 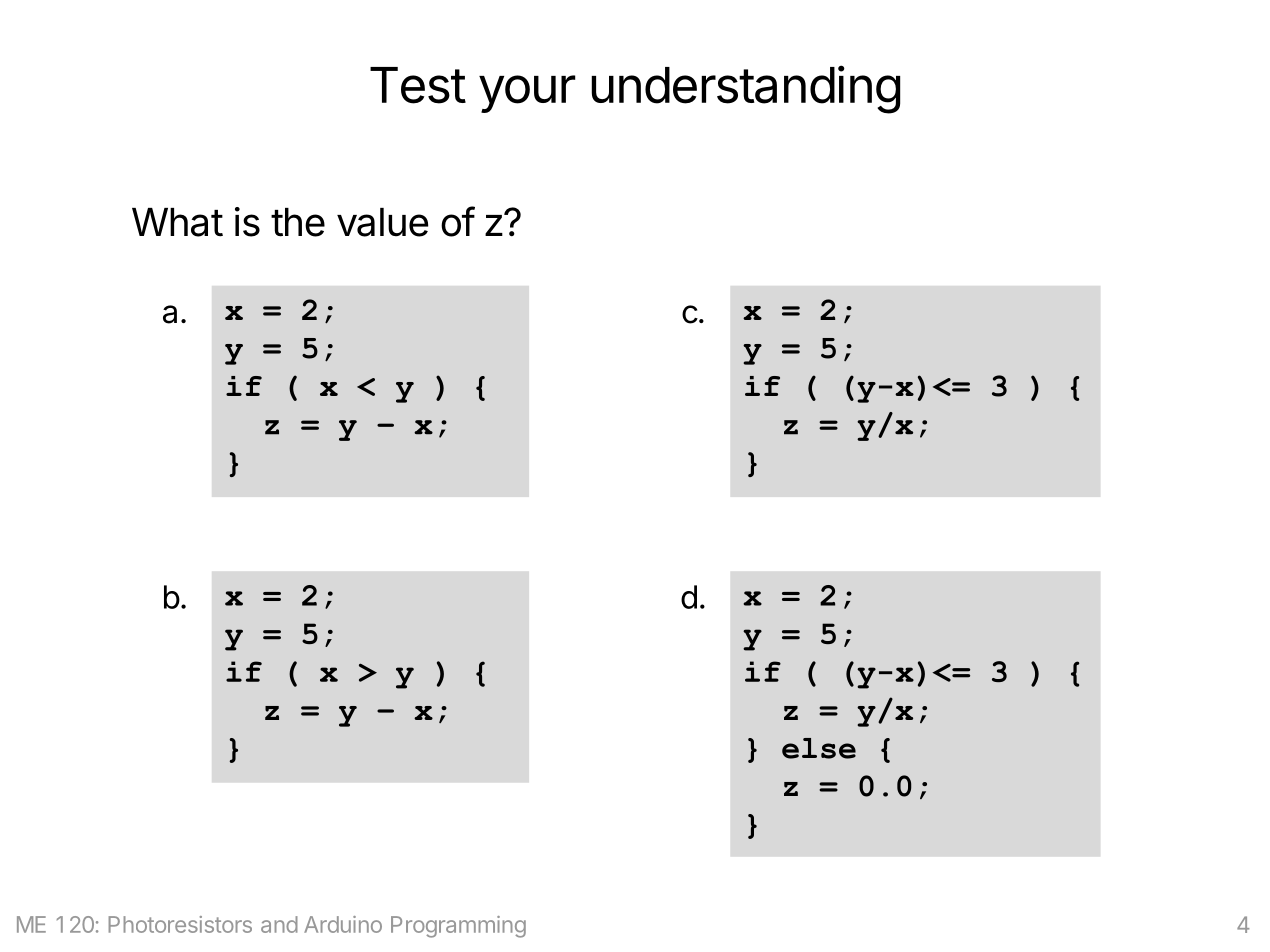 What do you see at coordinates (819, 748) in the document?
I see `else` at bounding box center [819, 748].
